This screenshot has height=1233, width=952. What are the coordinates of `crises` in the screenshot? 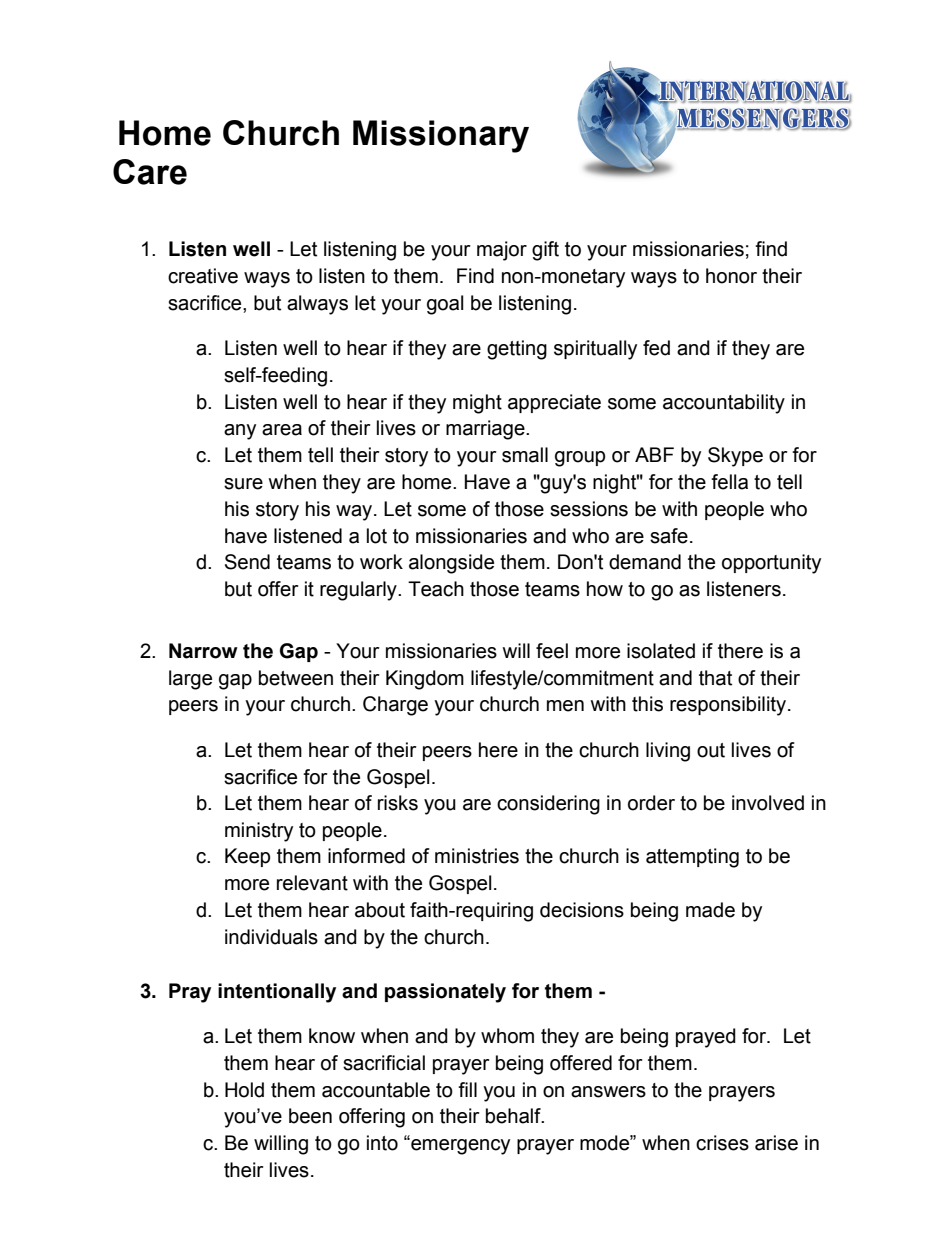 It's located at (722, 1143).
